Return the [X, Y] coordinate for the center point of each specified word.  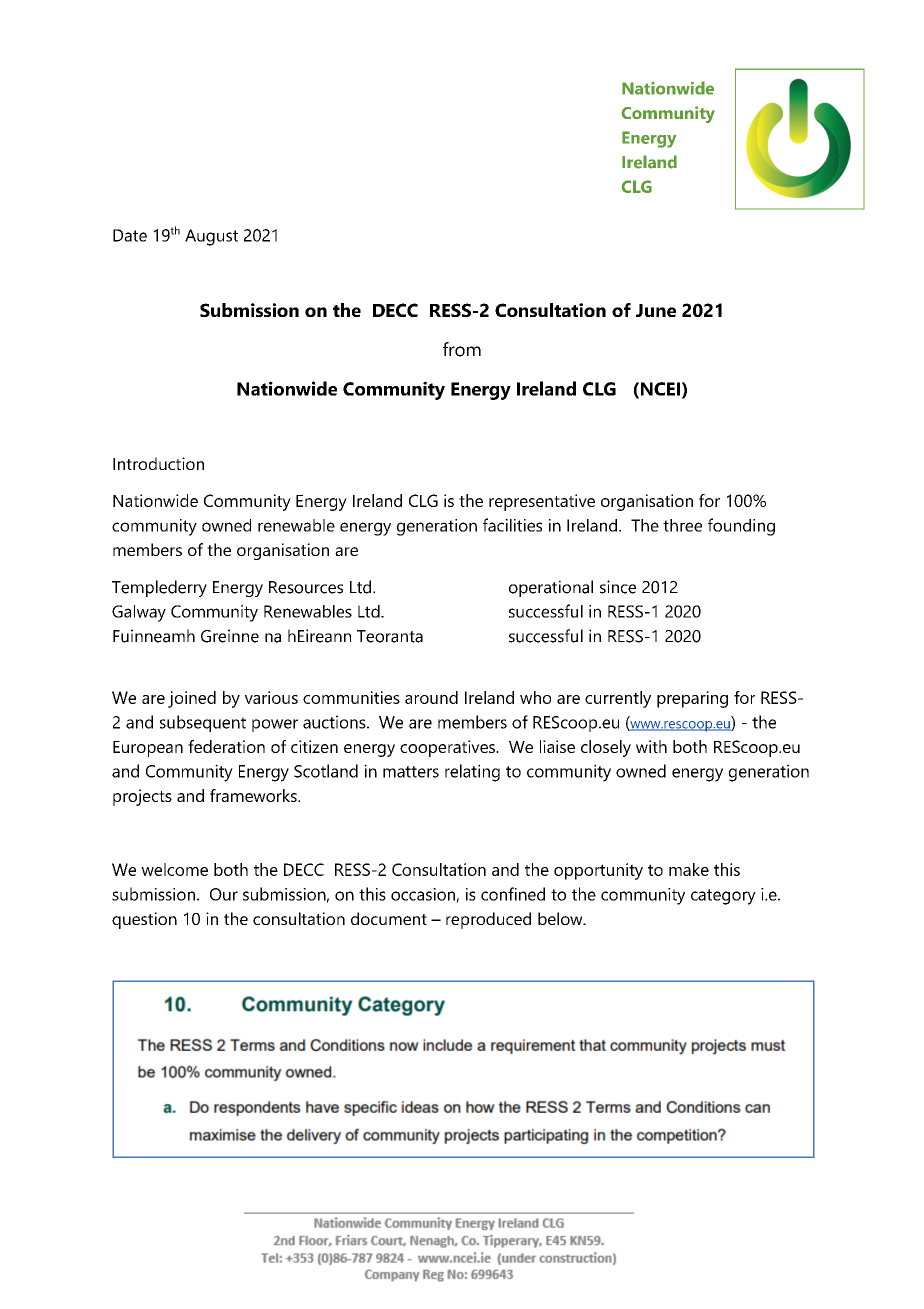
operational [551, 588]
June [656, 310]
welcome [174, 869]
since [618, 587]
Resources [306, 587]
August [211, 237]
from [462, 349]
